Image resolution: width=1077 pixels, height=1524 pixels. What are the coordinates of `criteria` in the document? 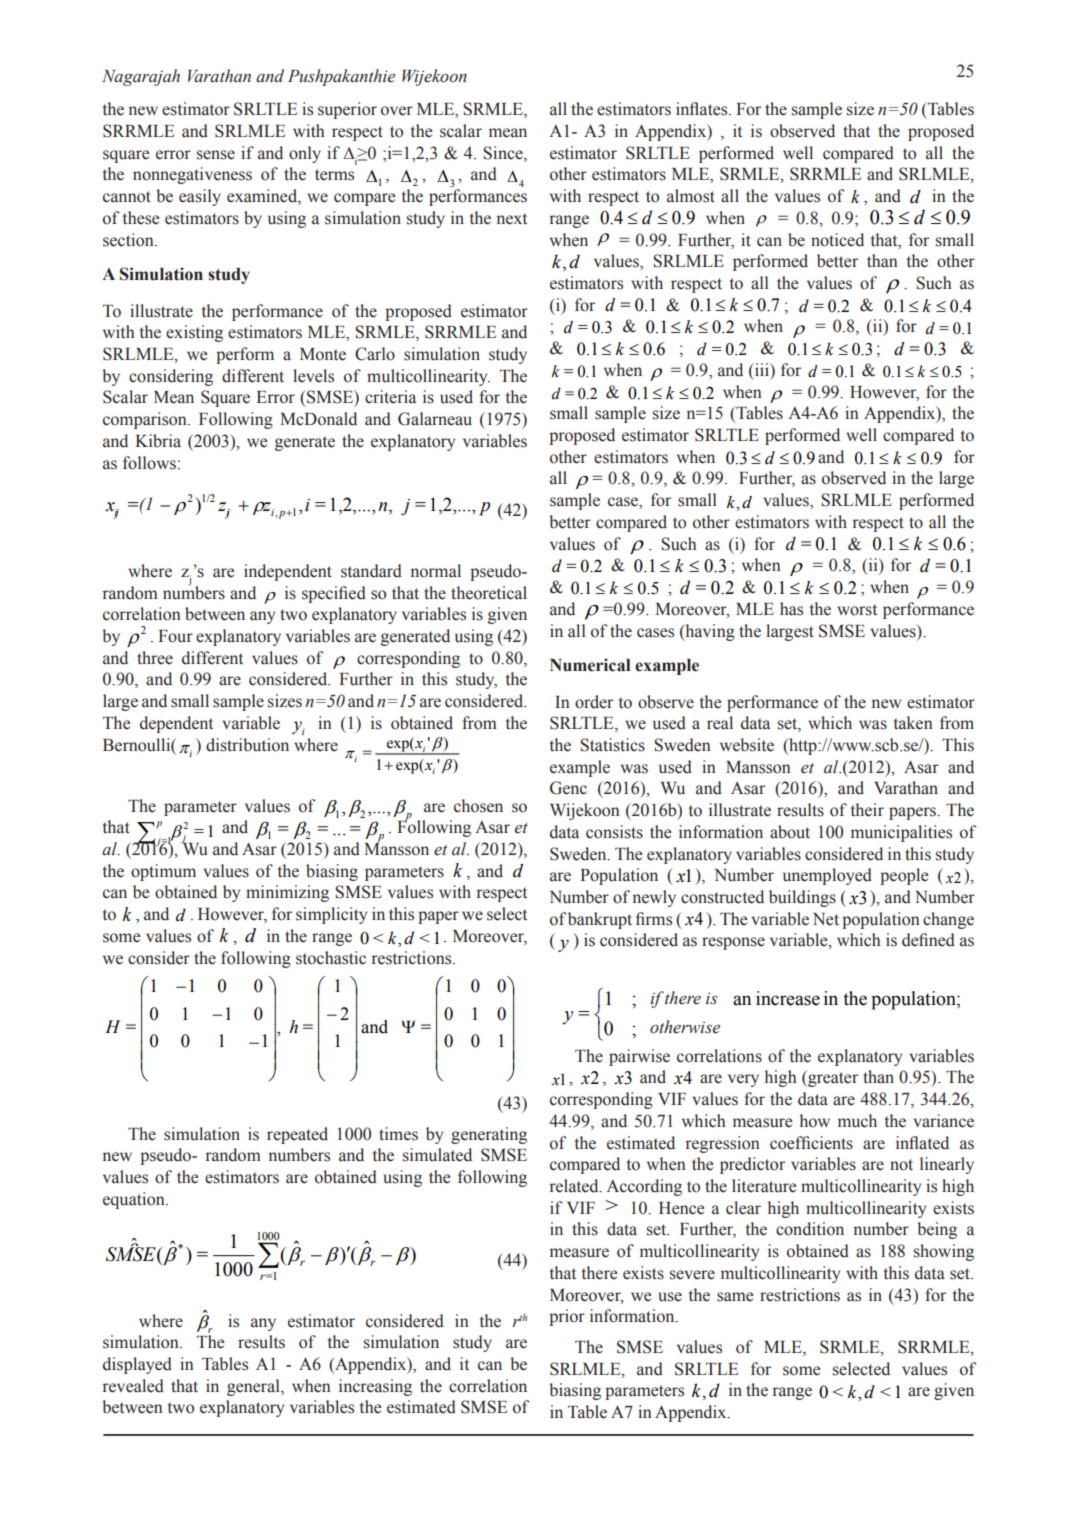 It's located at (390, 397).
